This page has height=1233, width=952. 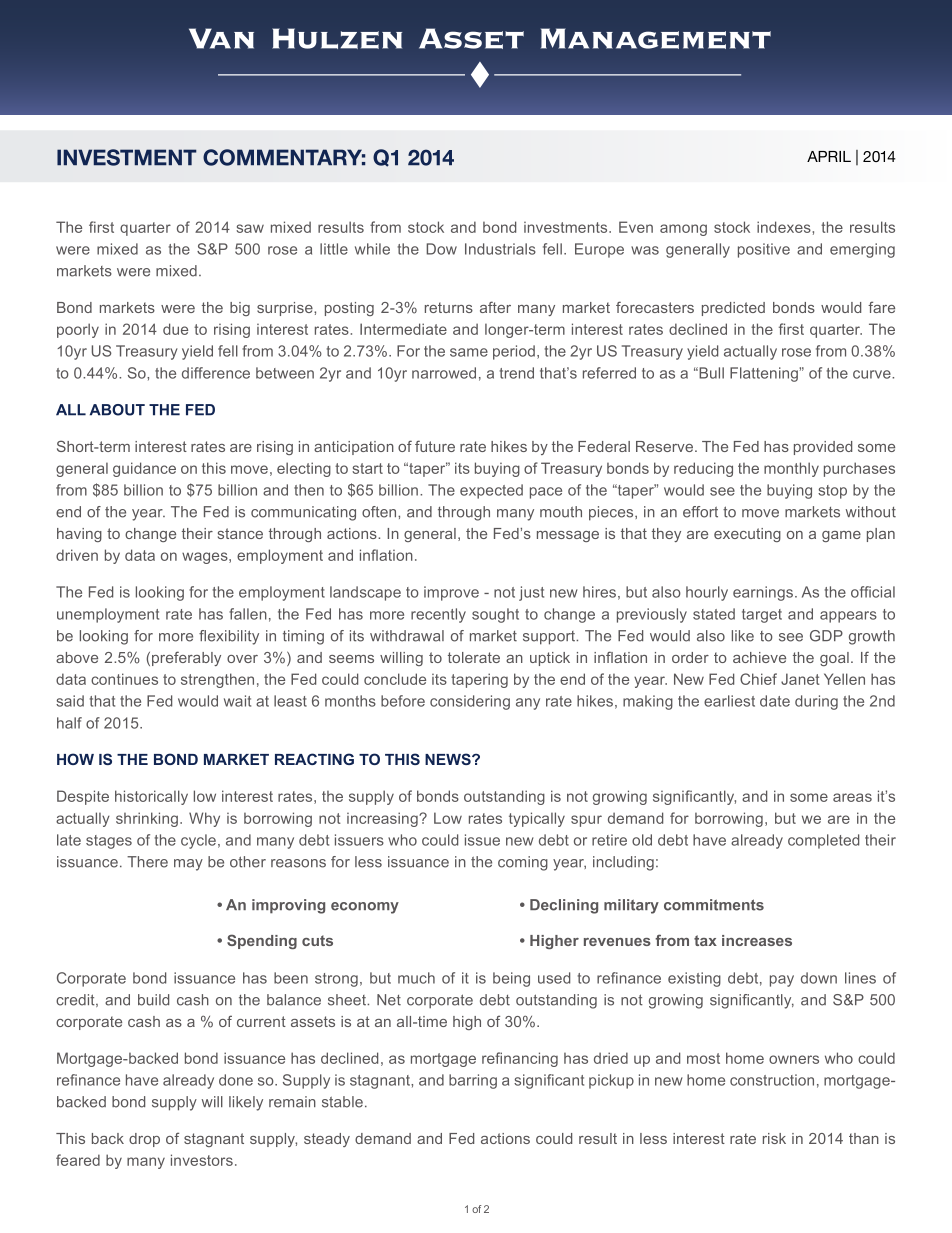 I want to click on barring, so click(x=473, y=1081).
